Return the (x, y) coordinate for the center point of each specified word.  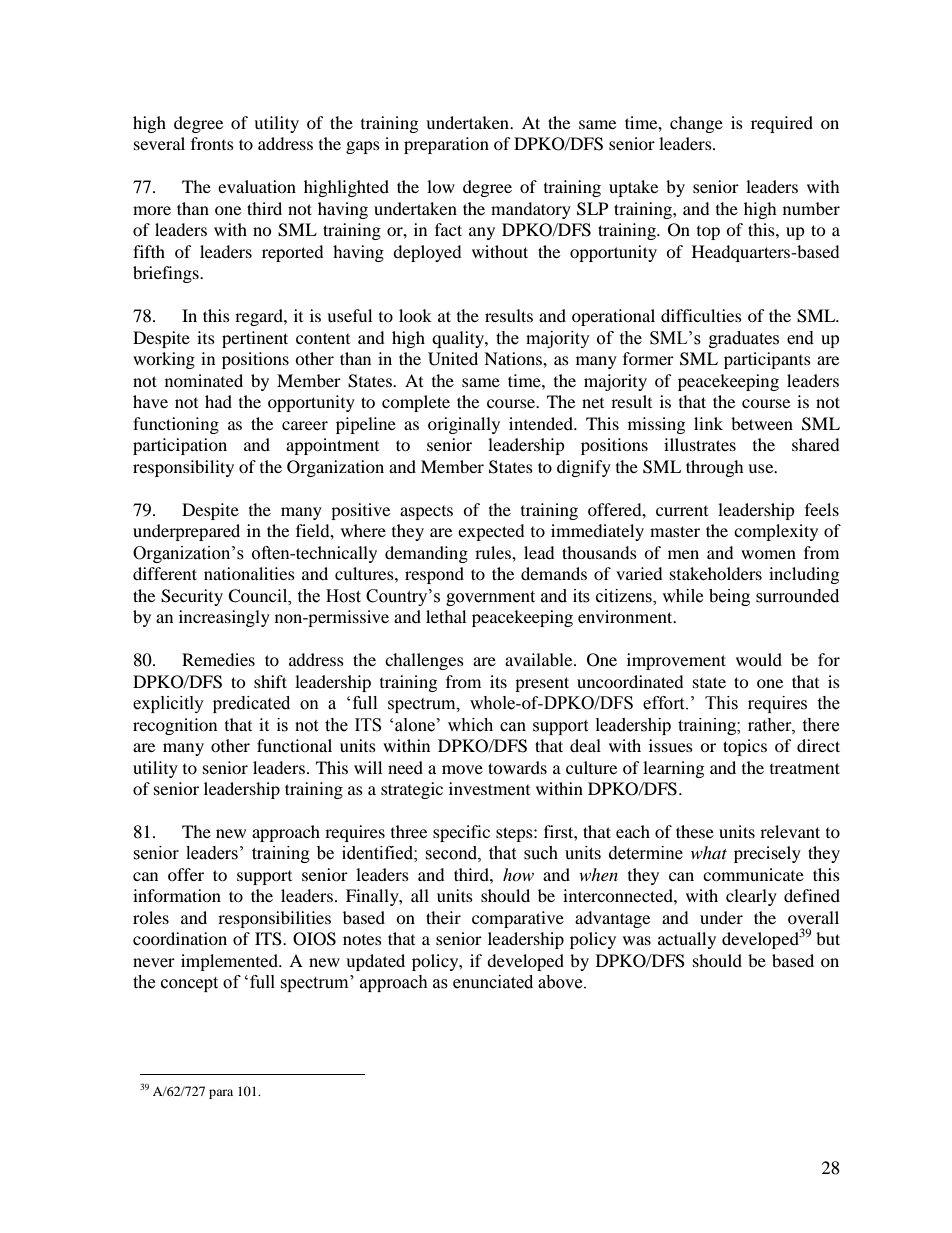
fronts (212, 143)
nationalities (249, 573)
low (441, 186)
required (782, 124)
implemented (230, 962)
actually (687, 940)
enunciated (493, 982)
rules (494, 552)
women (768, 554)
